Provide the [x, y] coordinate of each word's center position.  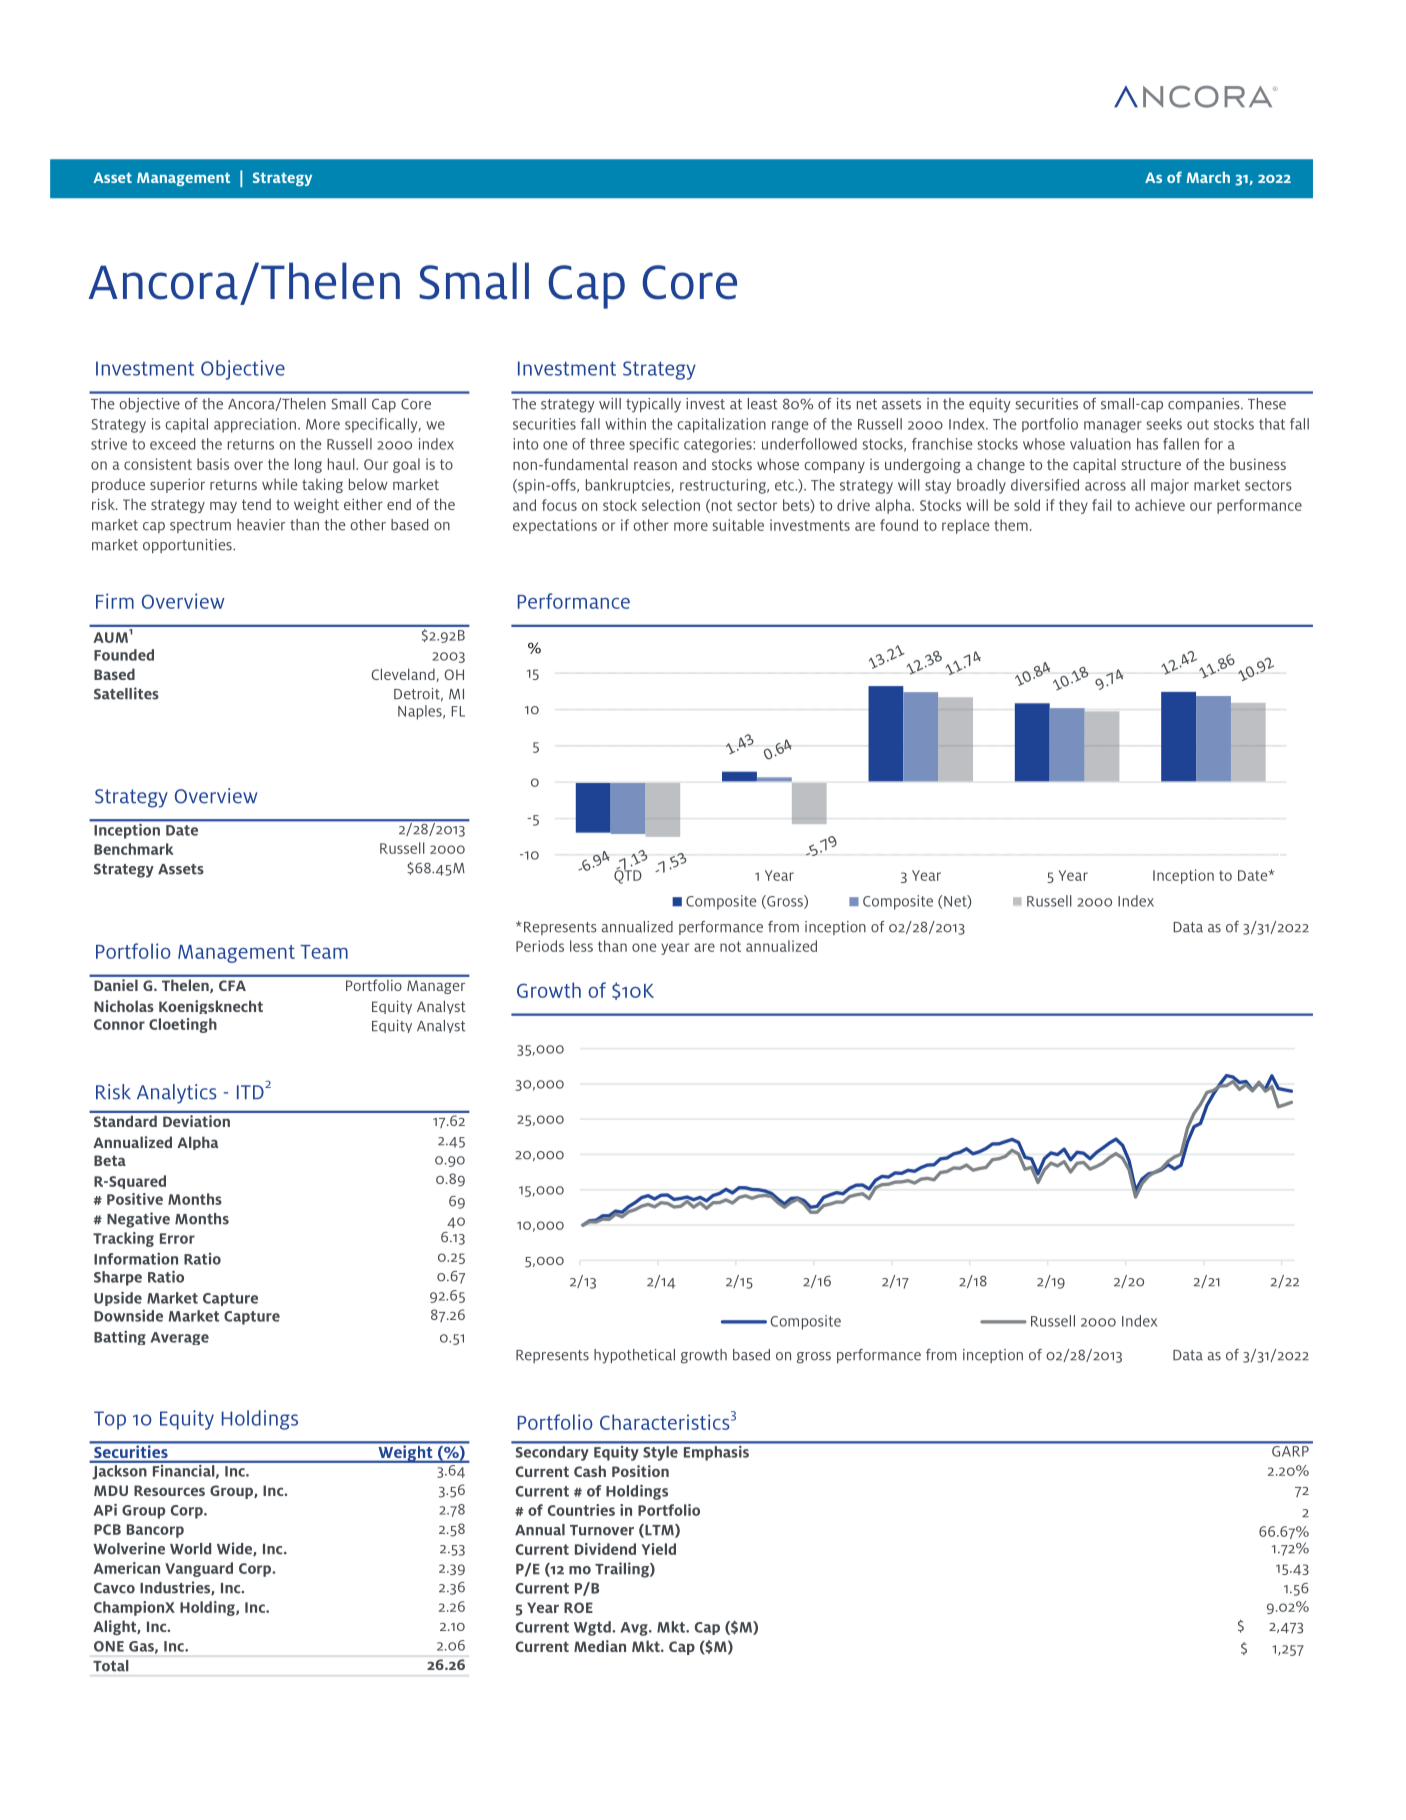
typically [653, 405]
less [581, 946]
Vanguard [199, 1569]
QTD [628, 876]
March [1208, 177]
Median [600, 1646]
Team [324, 952]
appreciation [255, 425]
